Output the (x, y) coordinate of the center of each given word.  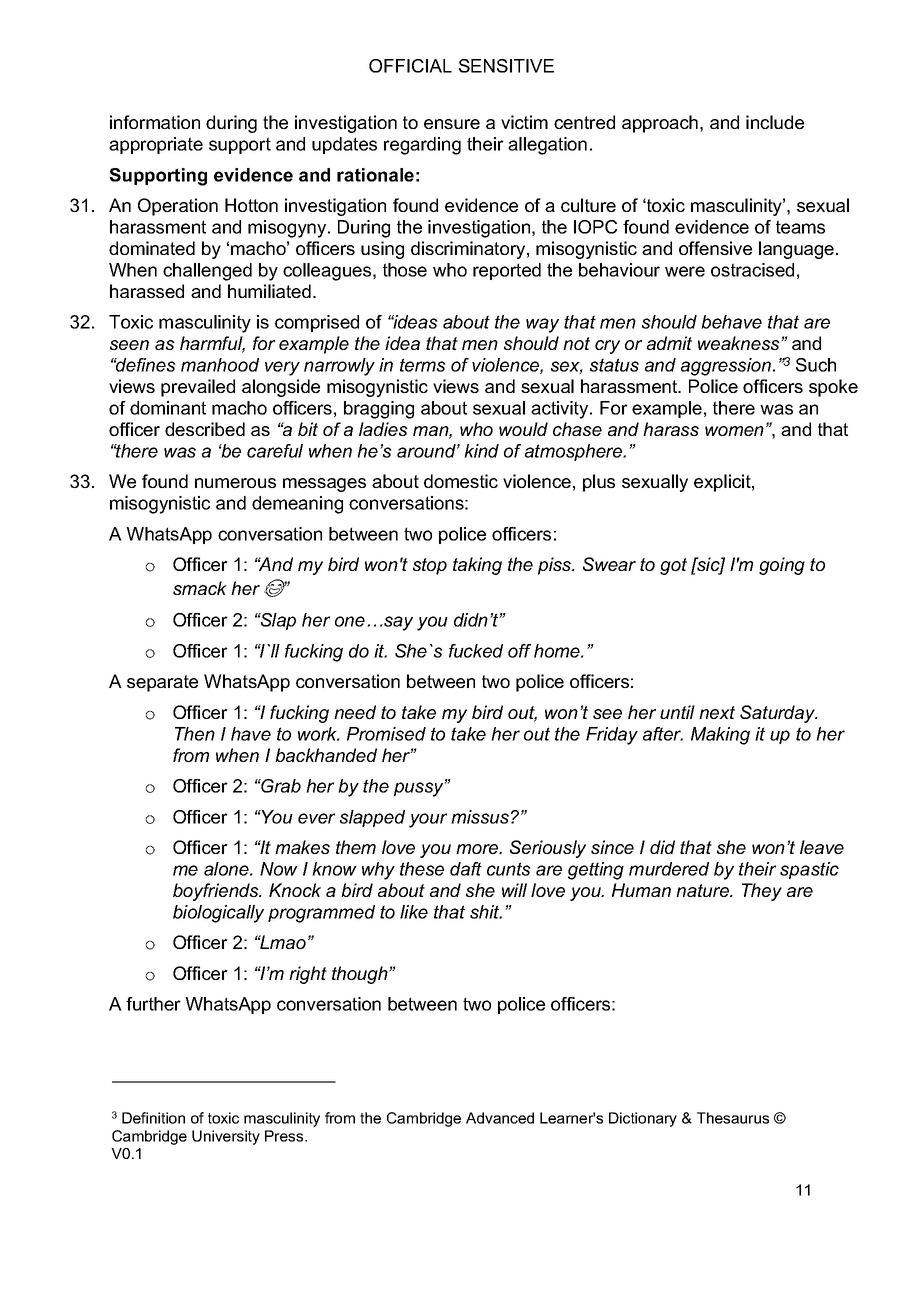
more (478, 849)
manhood (220, 365)
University (226, 1137)
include (775, 122)
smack (200, 588)
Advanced (500, 1118)
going (782, 566)
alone (227, 869)
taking (477, 566)
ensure (452, 124)
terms (423, 365)
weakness (740, 343)
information (155, 122)
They (762, 892)
